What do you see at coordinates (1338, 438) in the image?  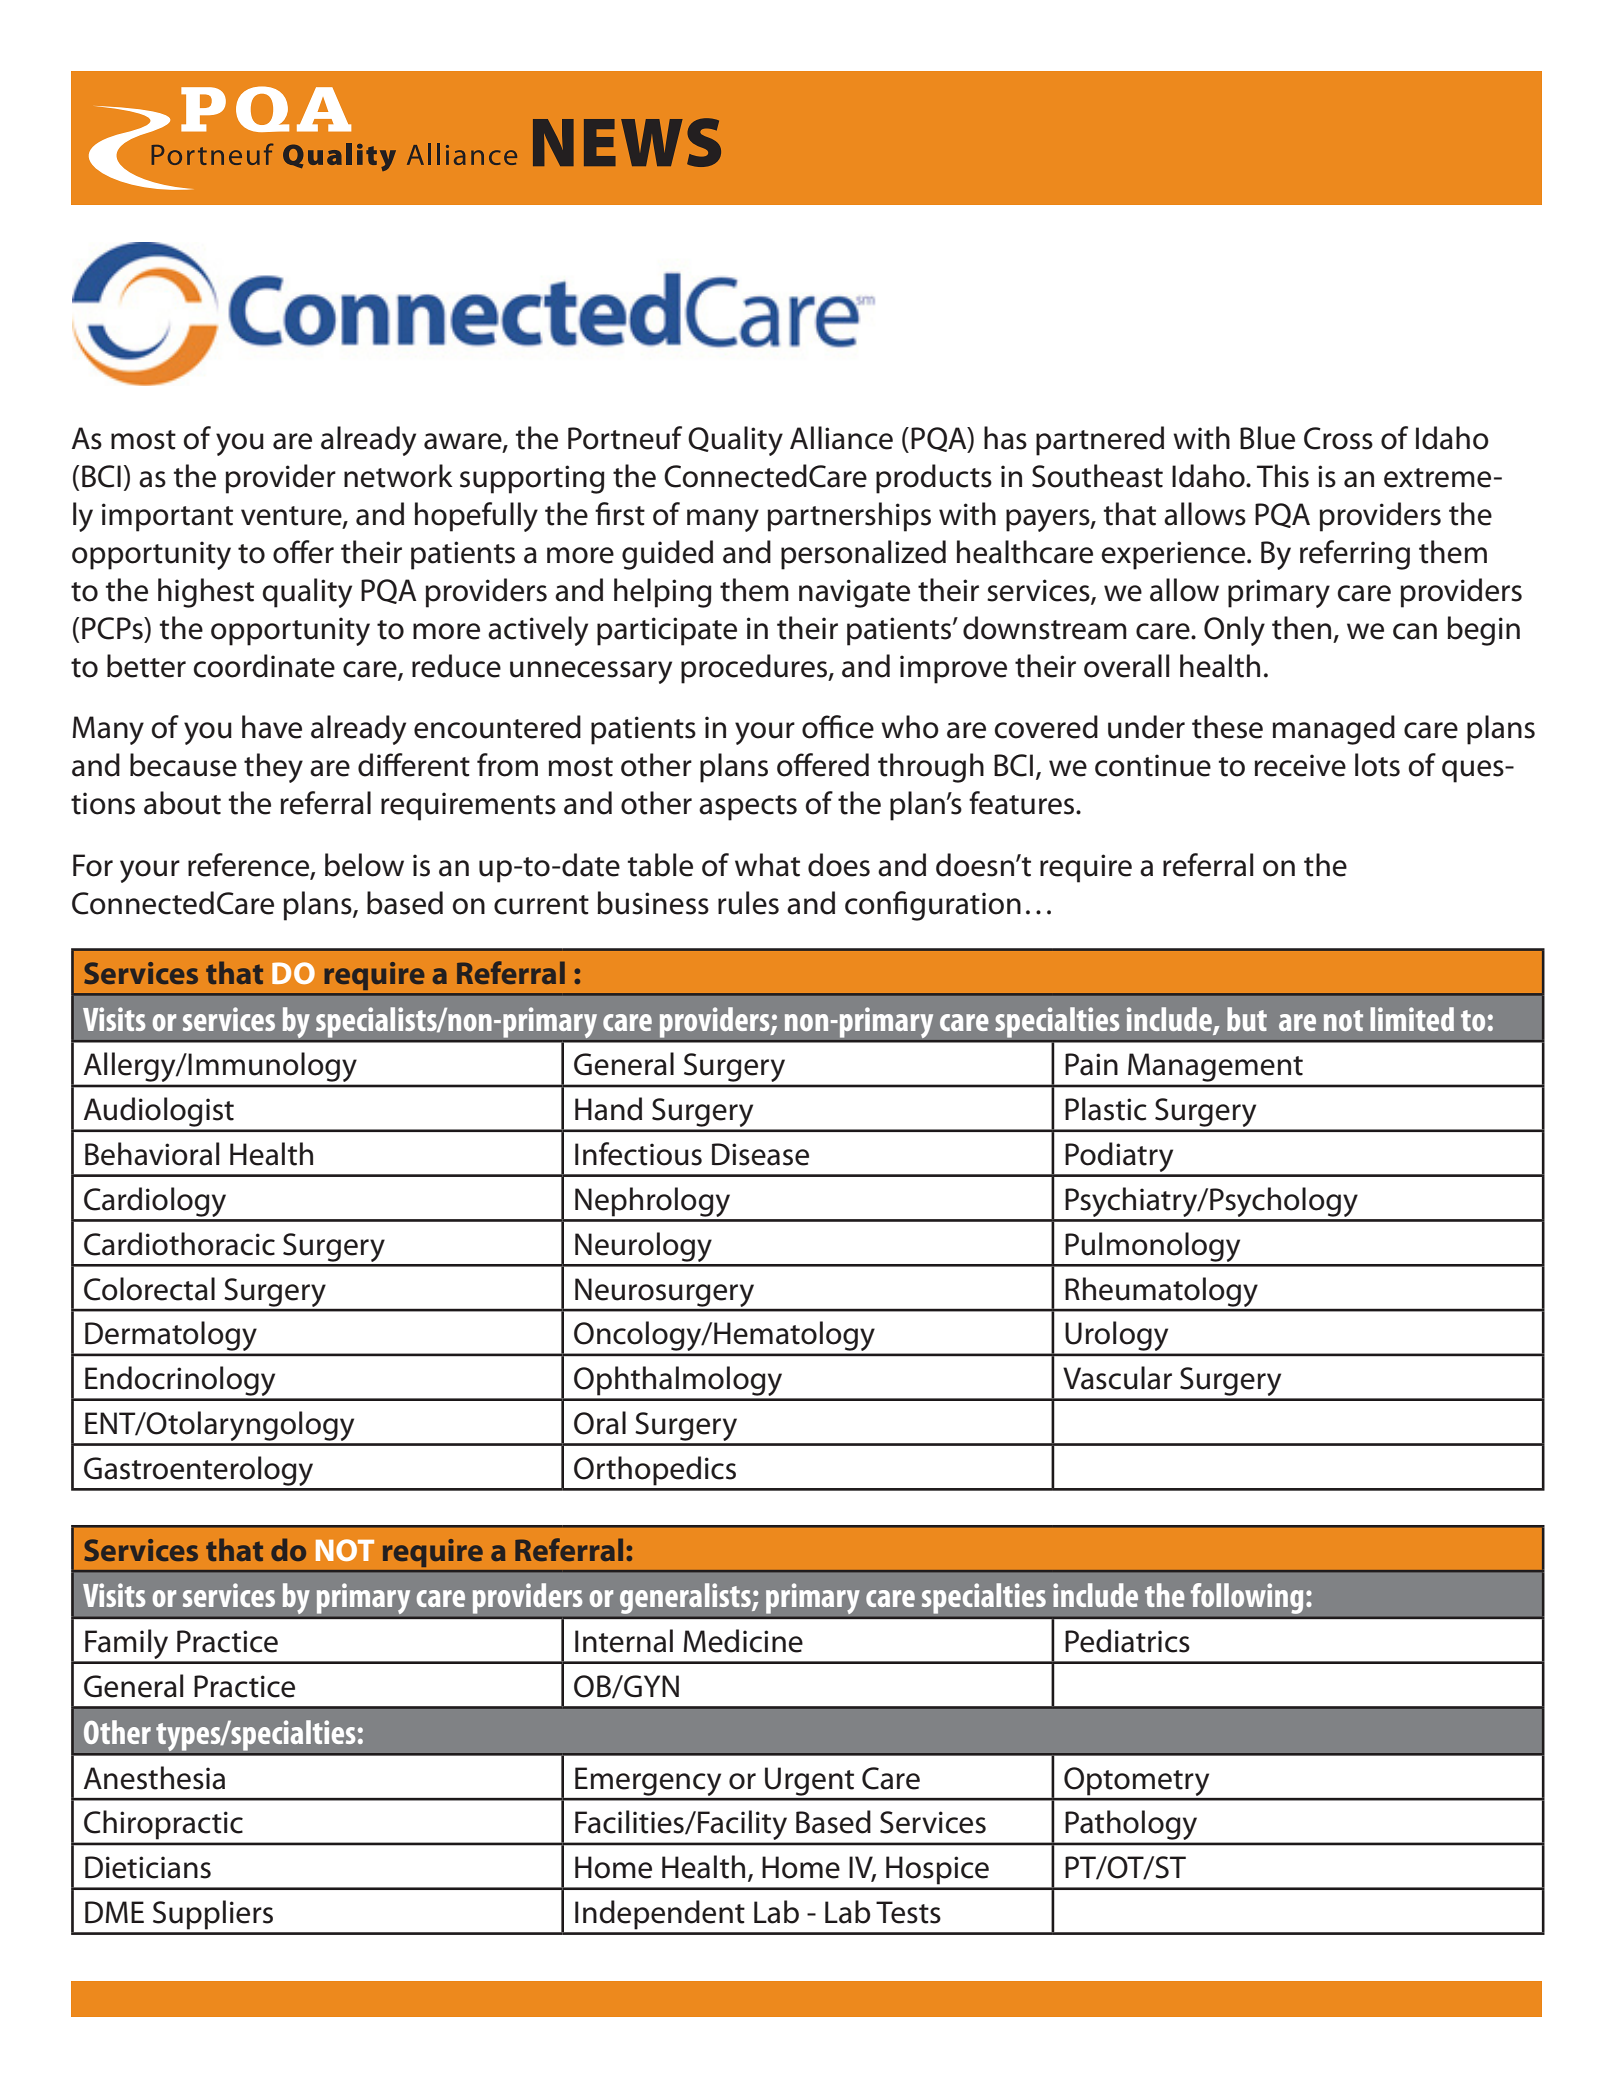 I see `Cross` at bounding box center [1338, 438].
